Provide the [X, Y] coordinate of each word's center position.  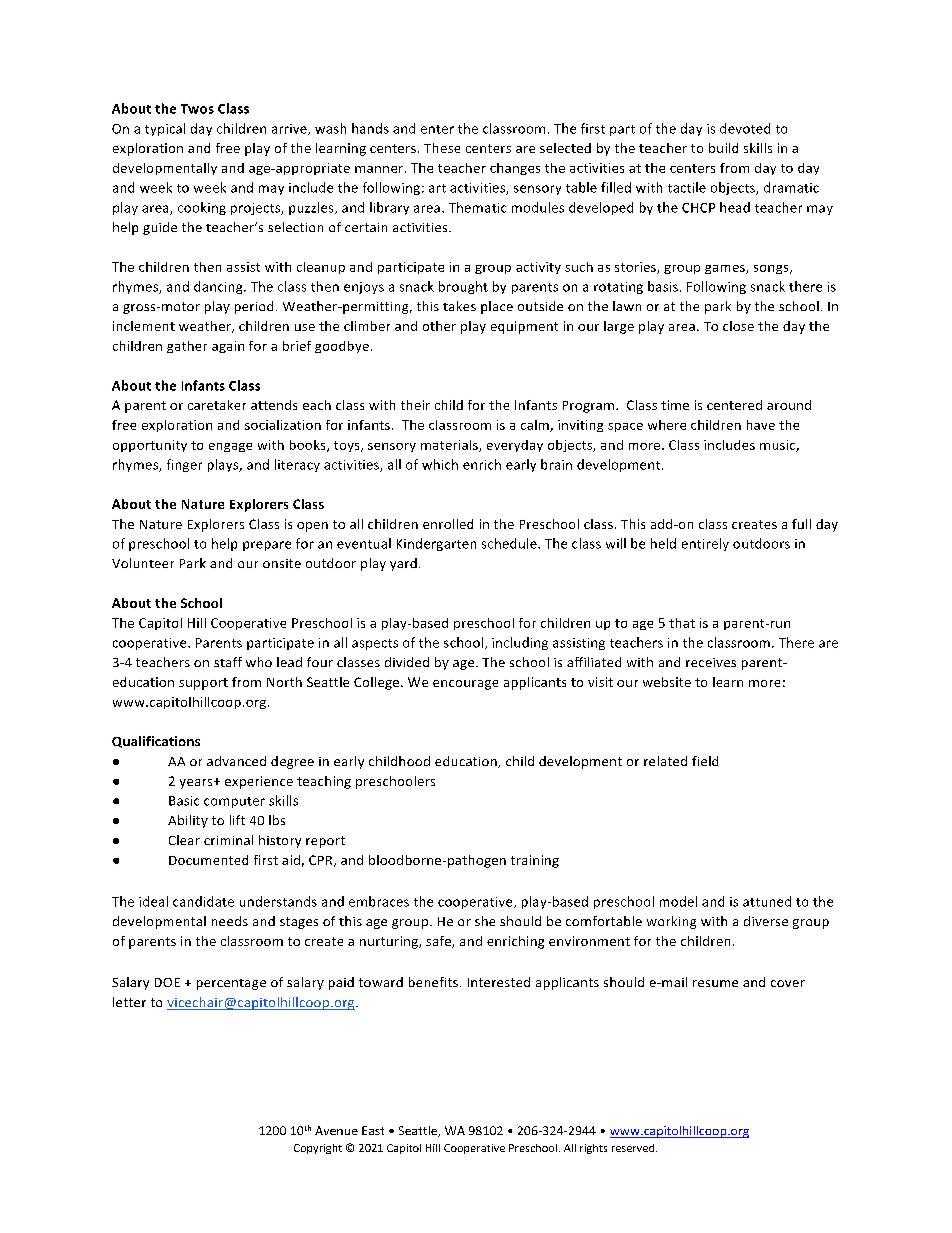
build [723, 148]
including [520, 643]
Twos [197, 109]
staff [228, 662]
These [442, 148]
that [682, 623]
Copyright [318, 1149]
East [373, 1130]
